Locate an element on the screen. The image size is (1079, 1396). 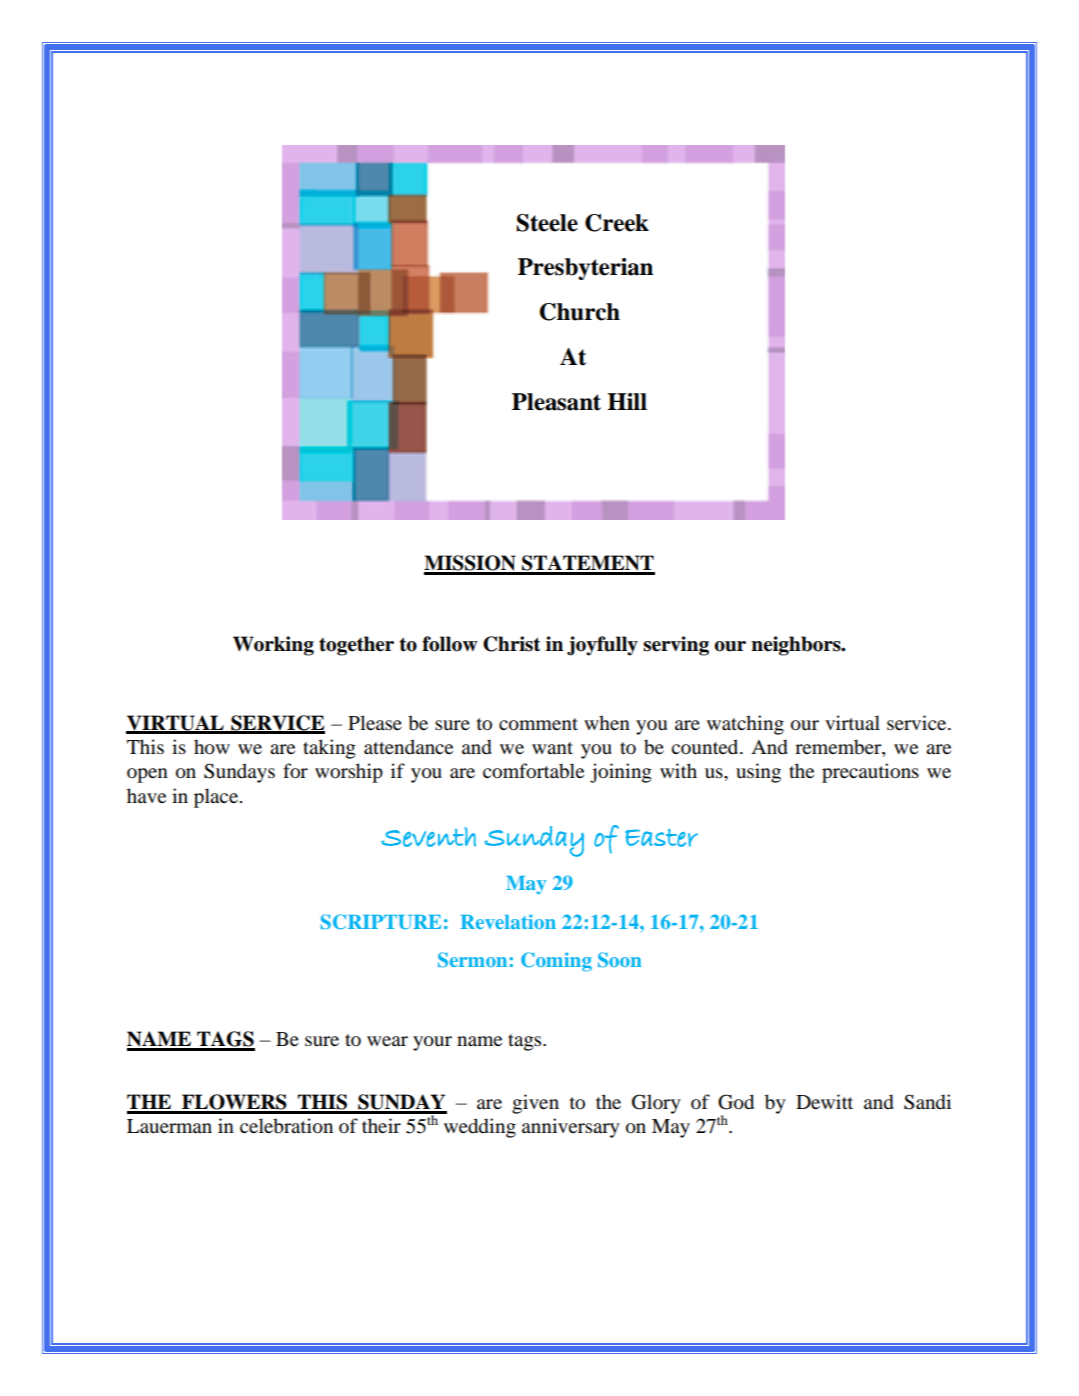
Steele is located at coordinates (547, 223).
